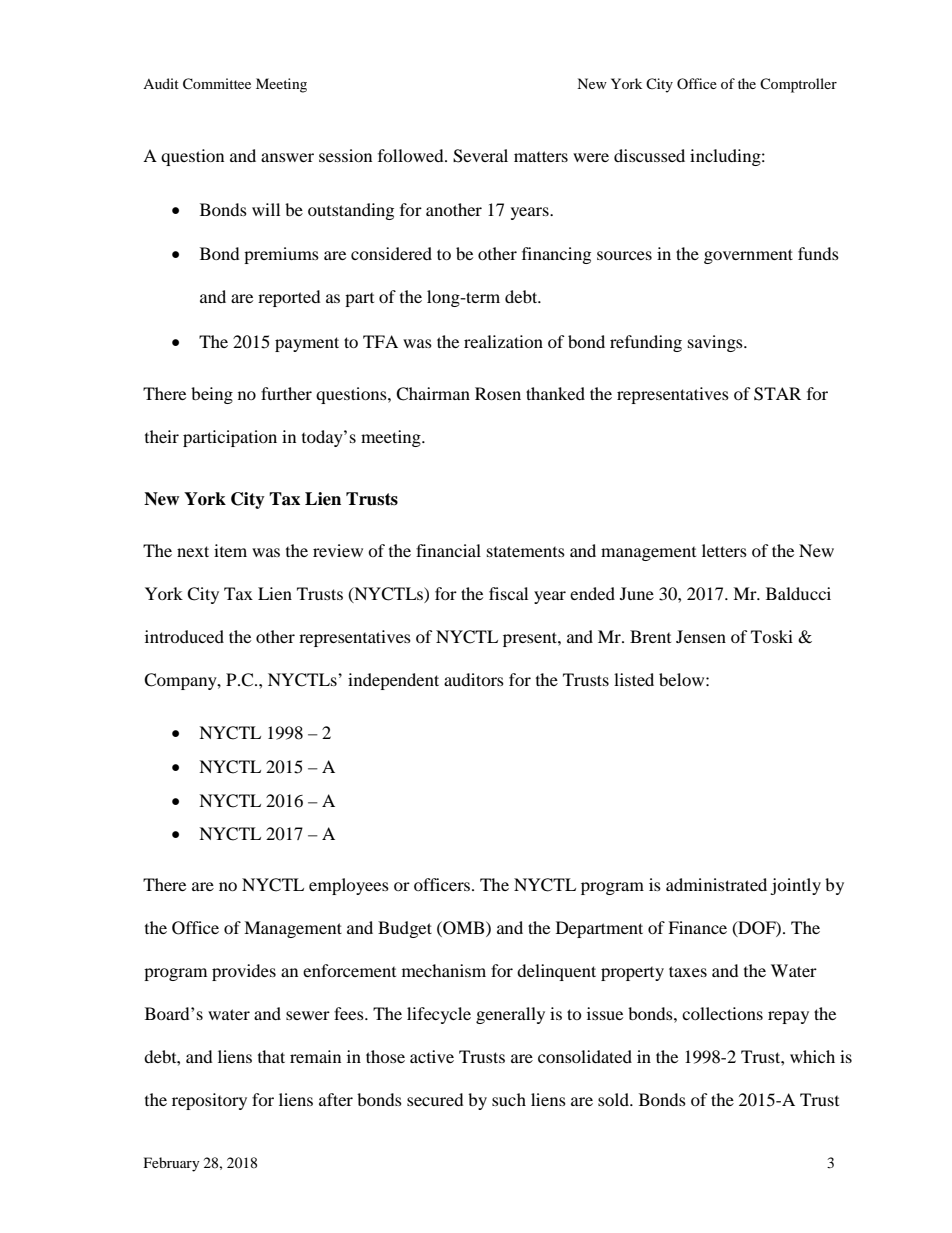  I want to click on Several, so click(480, 156).
